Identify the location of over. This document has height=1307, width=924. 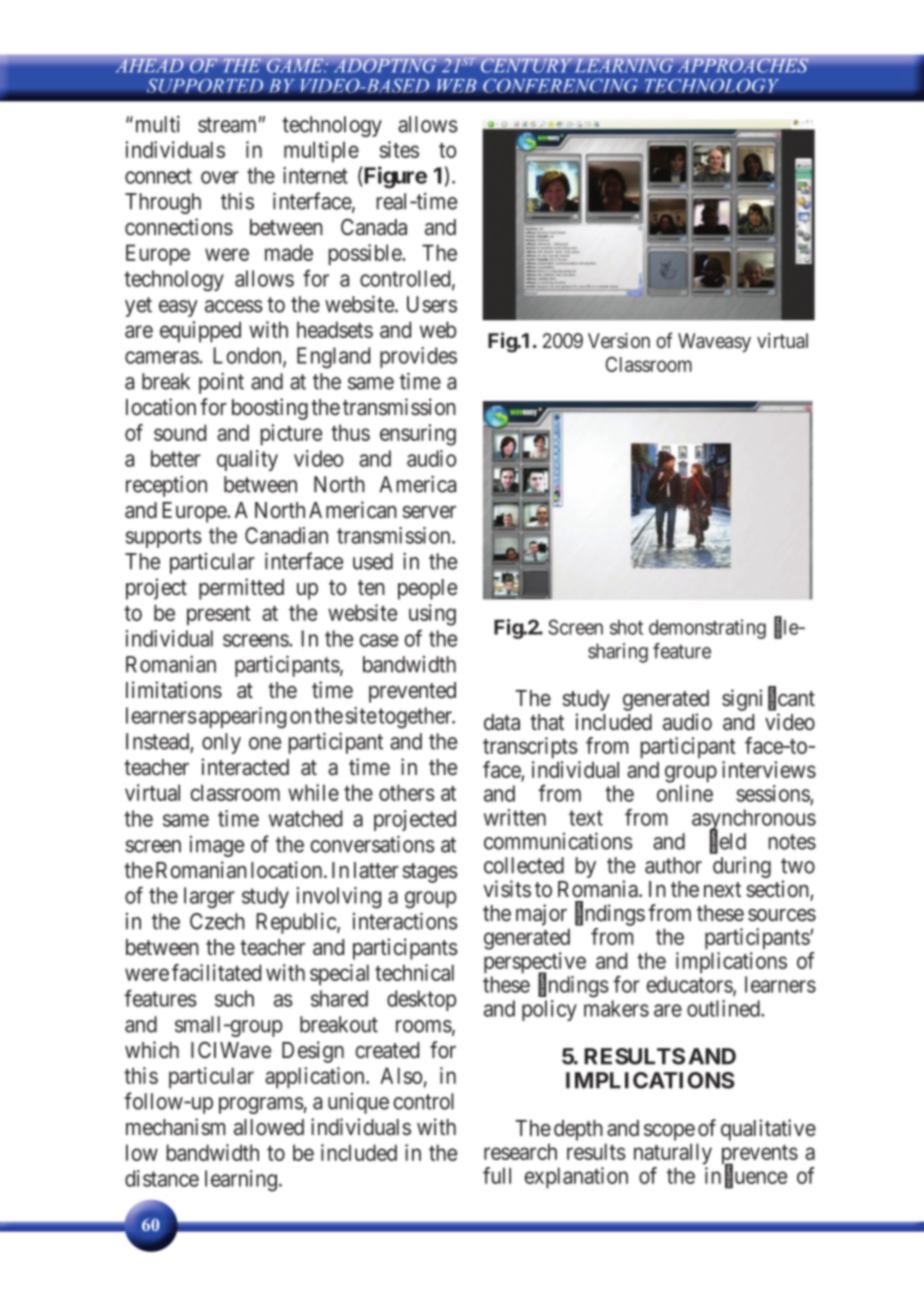
(220, 177).
